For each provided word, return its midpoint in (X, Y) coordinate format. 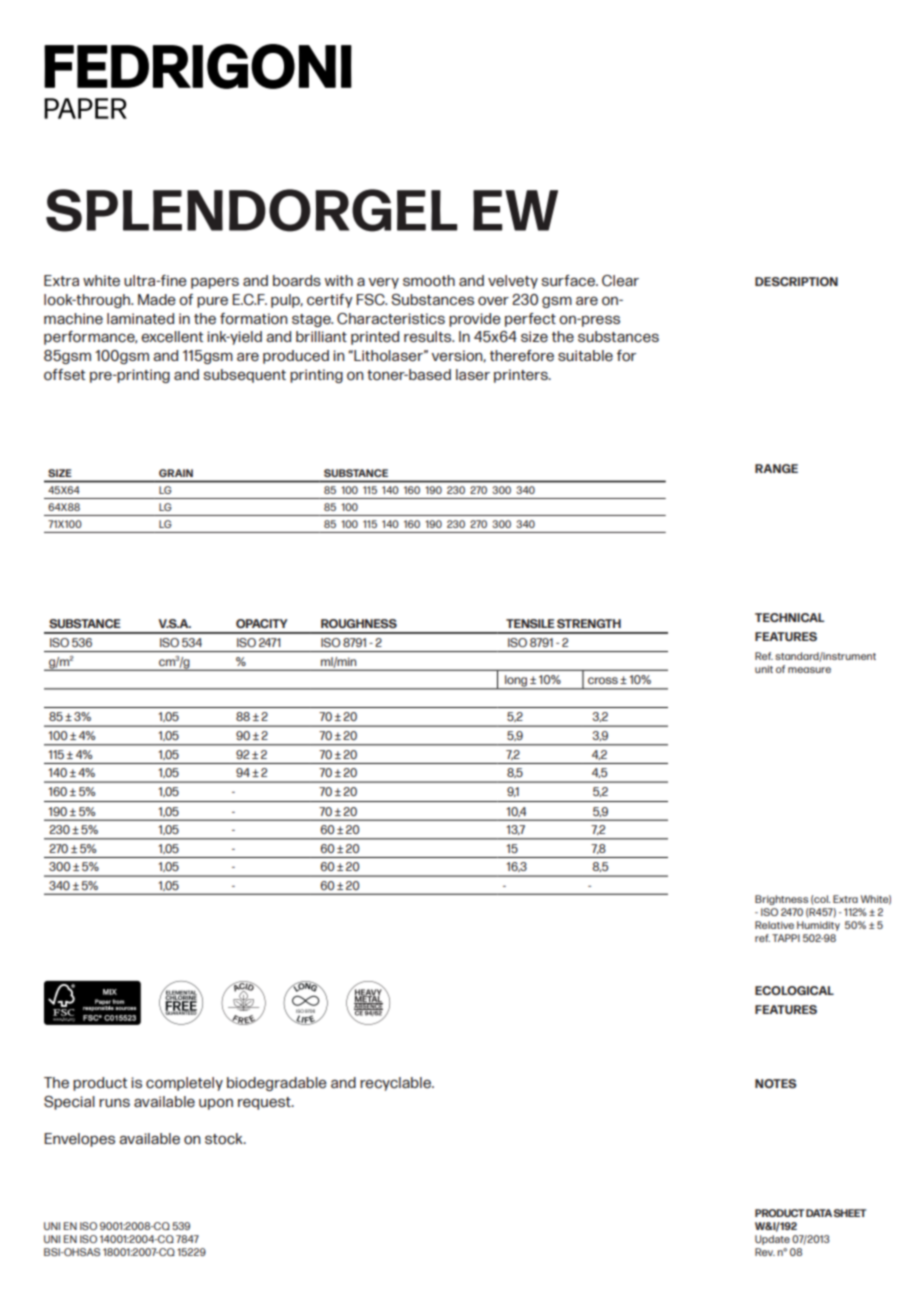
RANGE (776, 468)
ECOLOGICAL (794, 990)
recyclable (396, 1084)
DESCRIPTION (796, 281)
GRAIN (176, 473)
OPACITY (262, 623)
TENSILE (530, 623)
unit (764, 669)
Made (157, 300)
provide (475, 320)
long (516, 682)
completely (184, 1084)
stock (225, 1139)
